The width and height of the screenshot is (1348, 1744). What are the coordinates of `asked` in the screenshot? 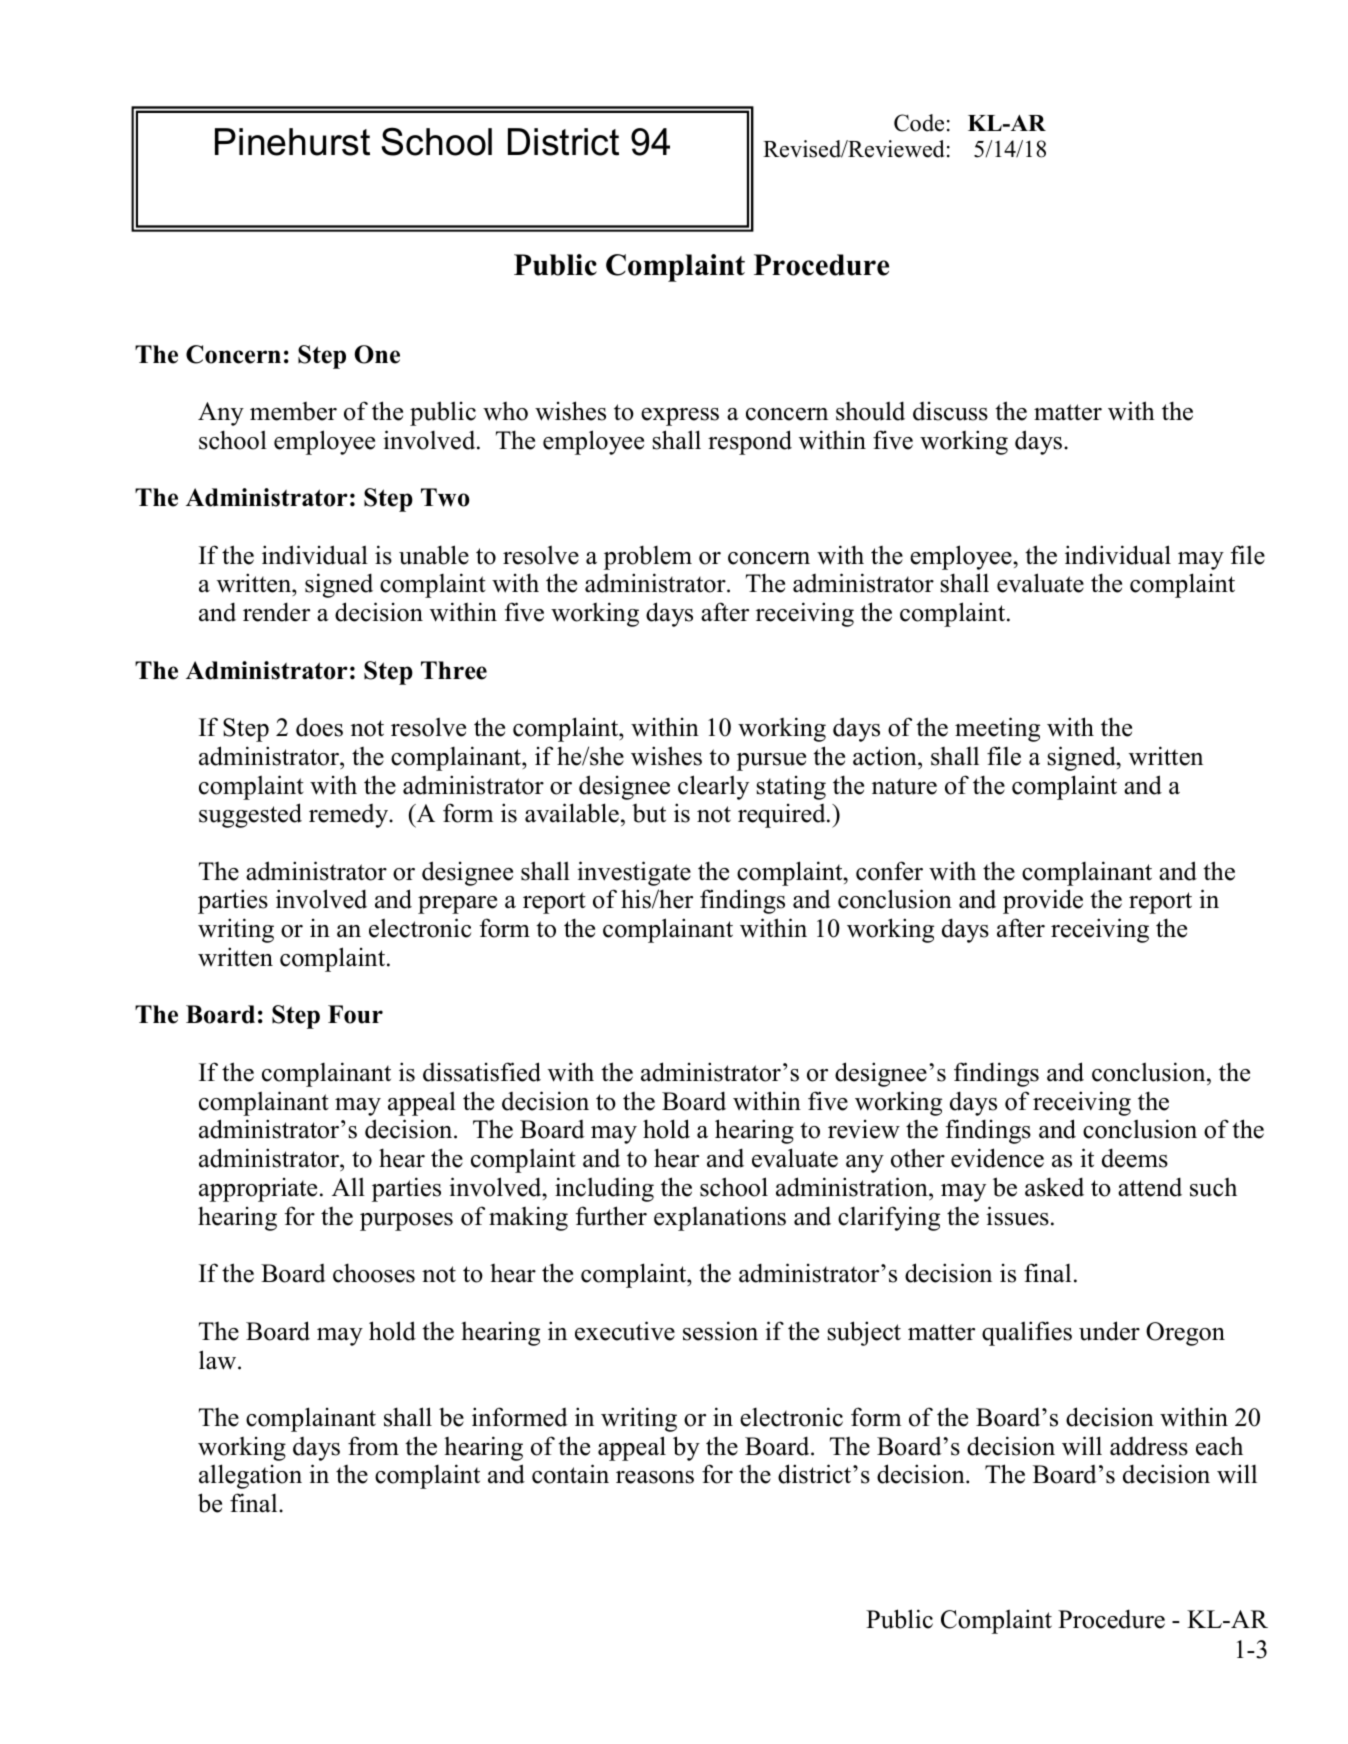 It's located at (1054, 1187).
